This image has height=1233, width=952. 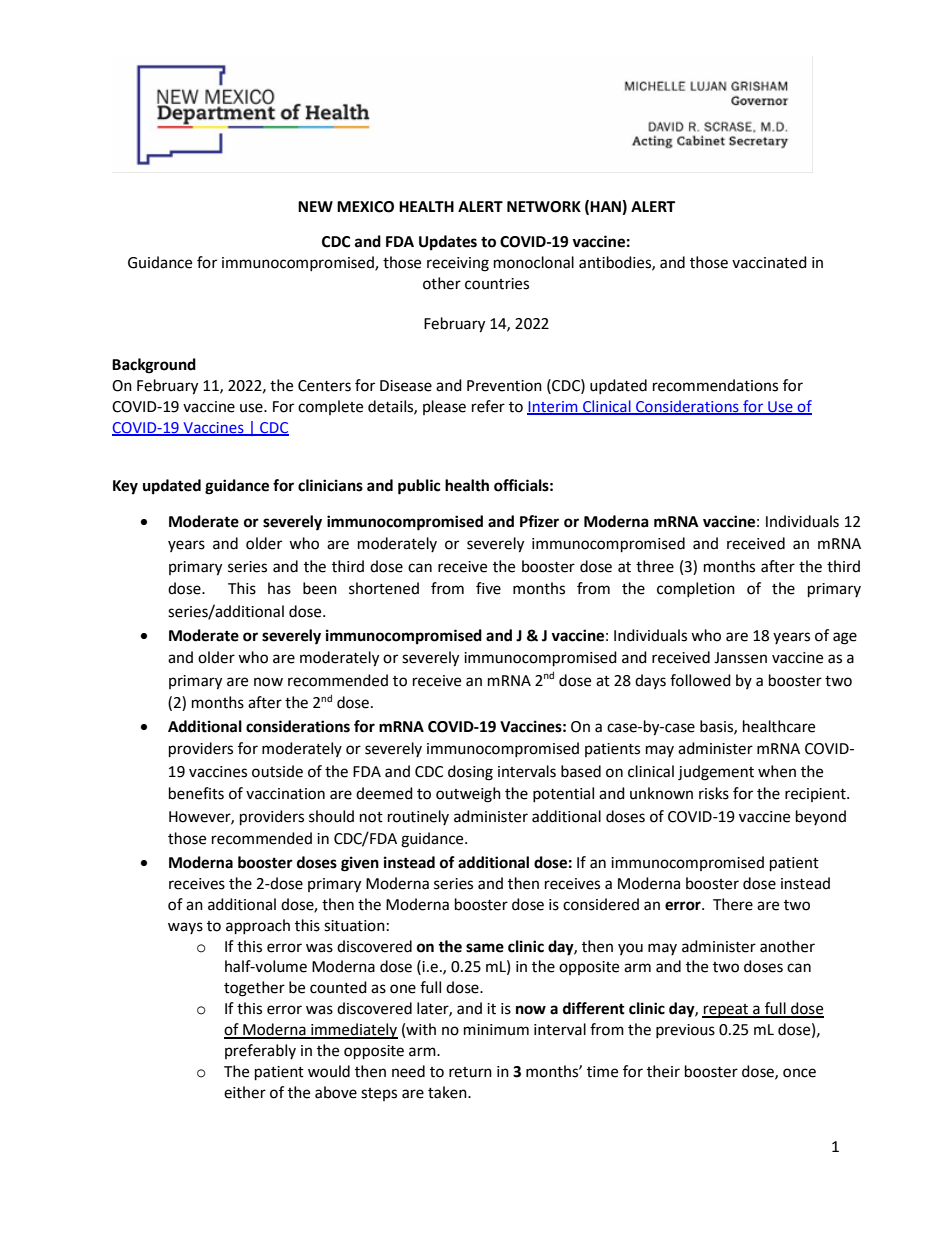 I want to click on There, so click(x=733, y=904).
